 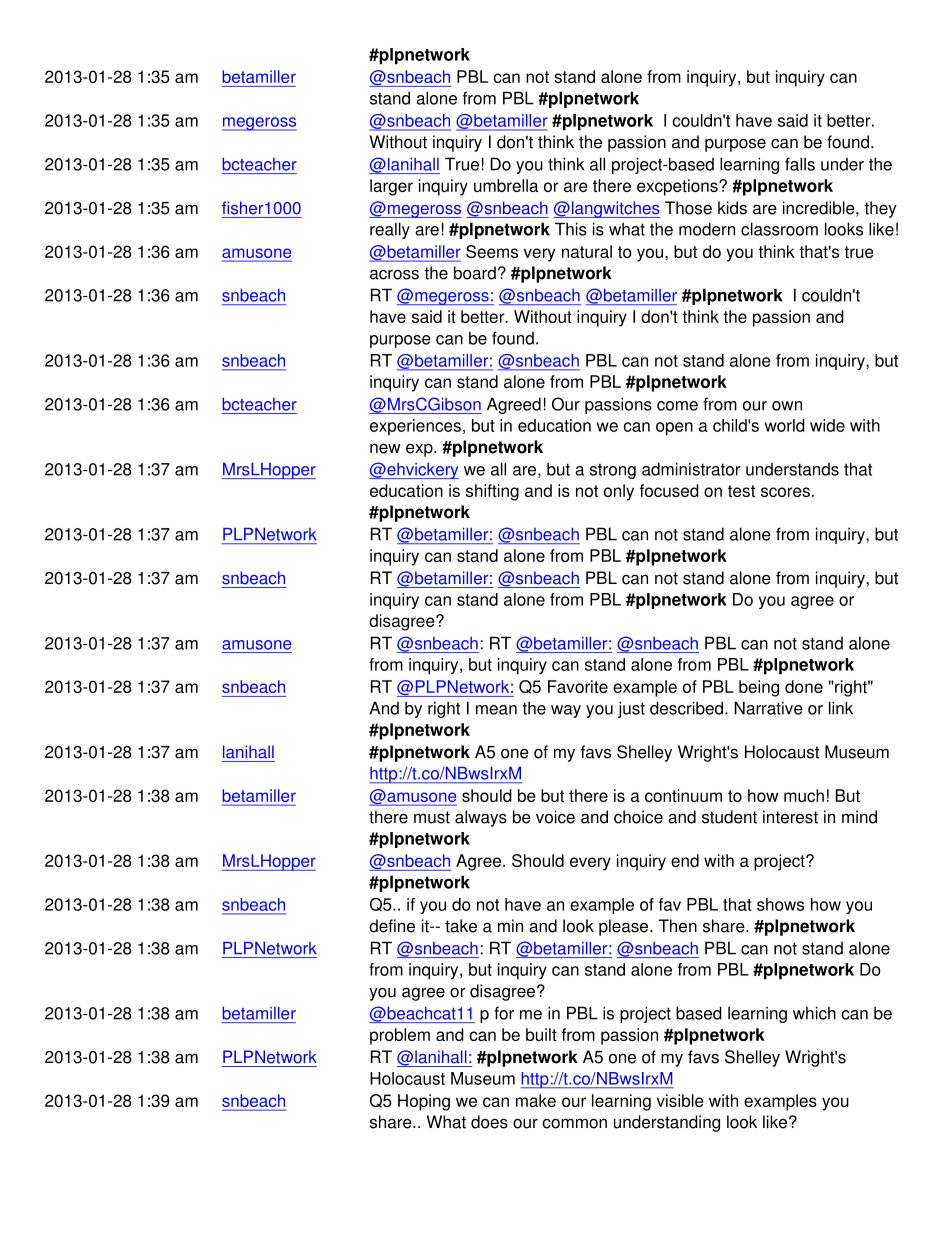 What do you see at coordinates (432, 817) in the image?
I see `must` at bounding box center [432, 817].
